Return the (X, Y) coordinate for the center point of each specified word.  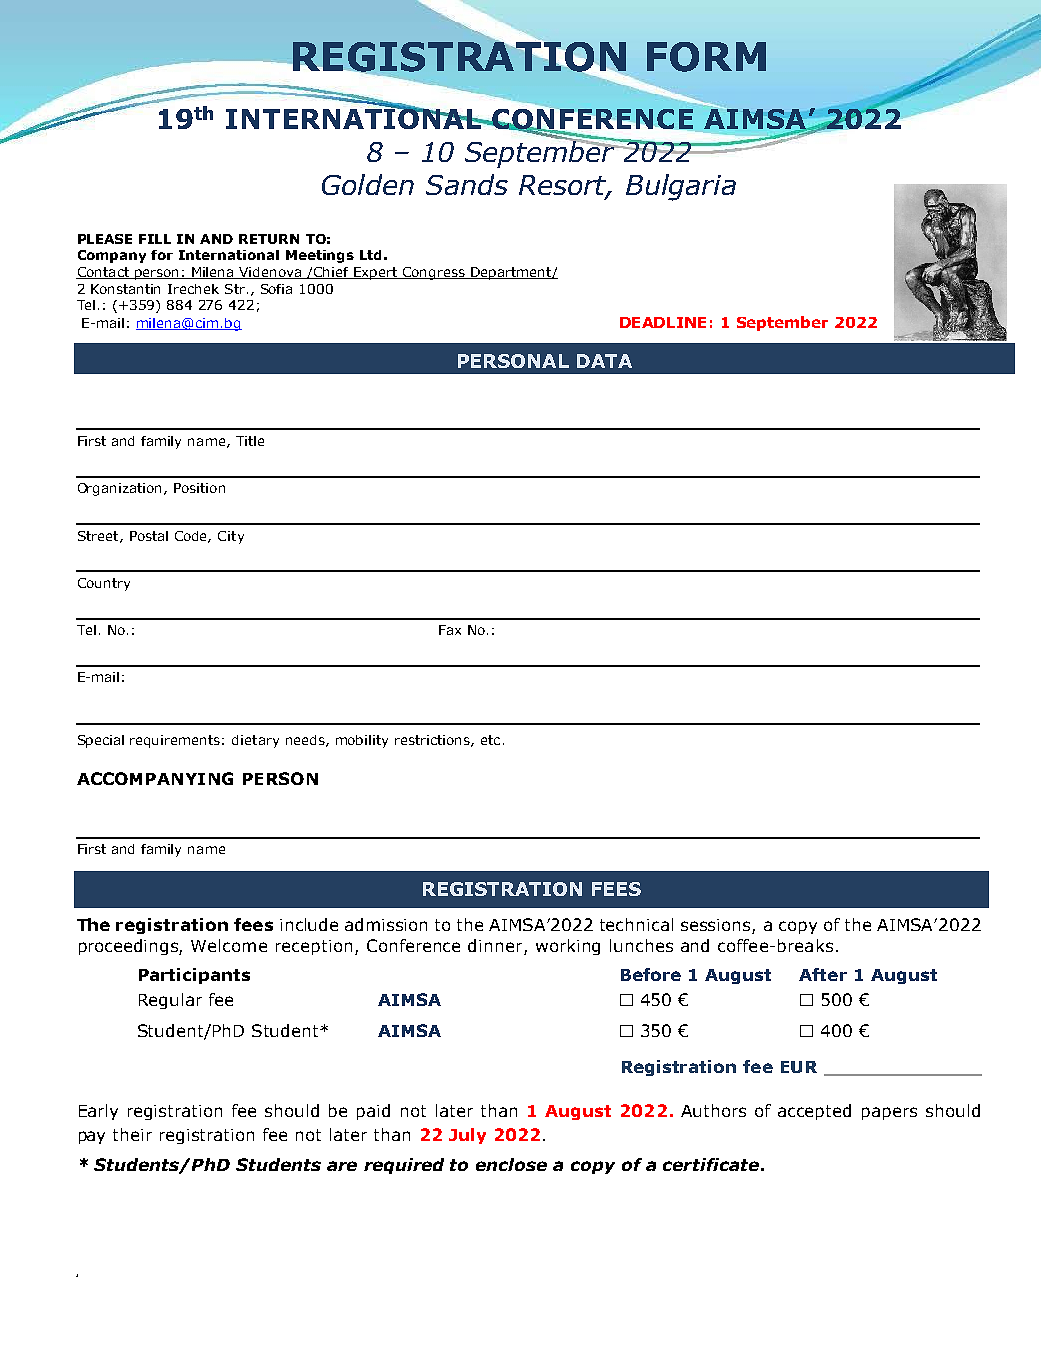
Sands (467, 184)
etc (490, 740)
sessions (717, 926)
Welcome (229, 945)
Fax (450, 630)
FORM (706, 57)
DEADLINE (663, 322)
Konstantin (125, 289)
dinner (496, 947)
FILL (155, 239)
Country (104, 584)
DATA (604, 361)
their (132, 1134)
